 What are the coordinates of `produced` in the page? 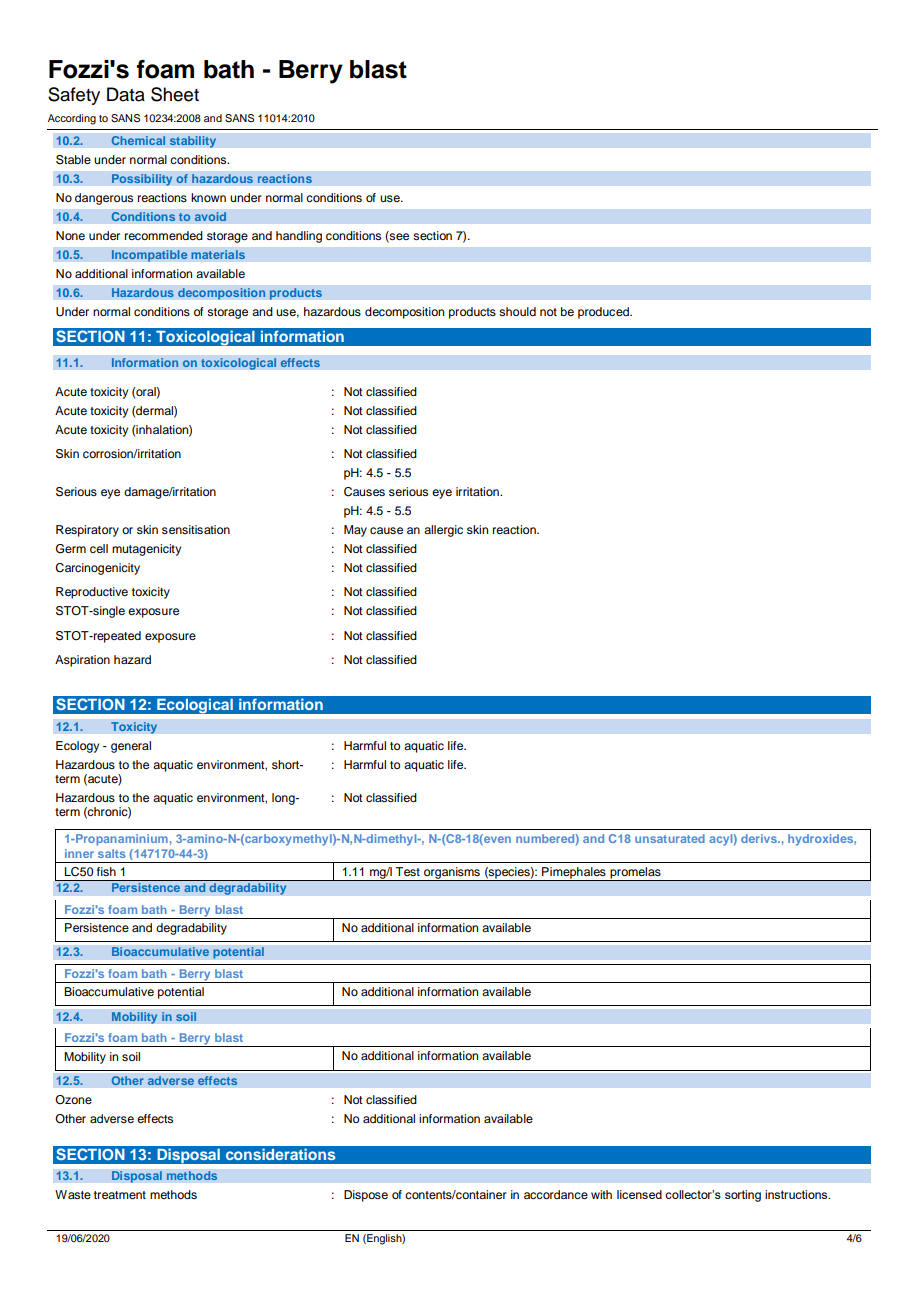 It's located at (604, 313).
